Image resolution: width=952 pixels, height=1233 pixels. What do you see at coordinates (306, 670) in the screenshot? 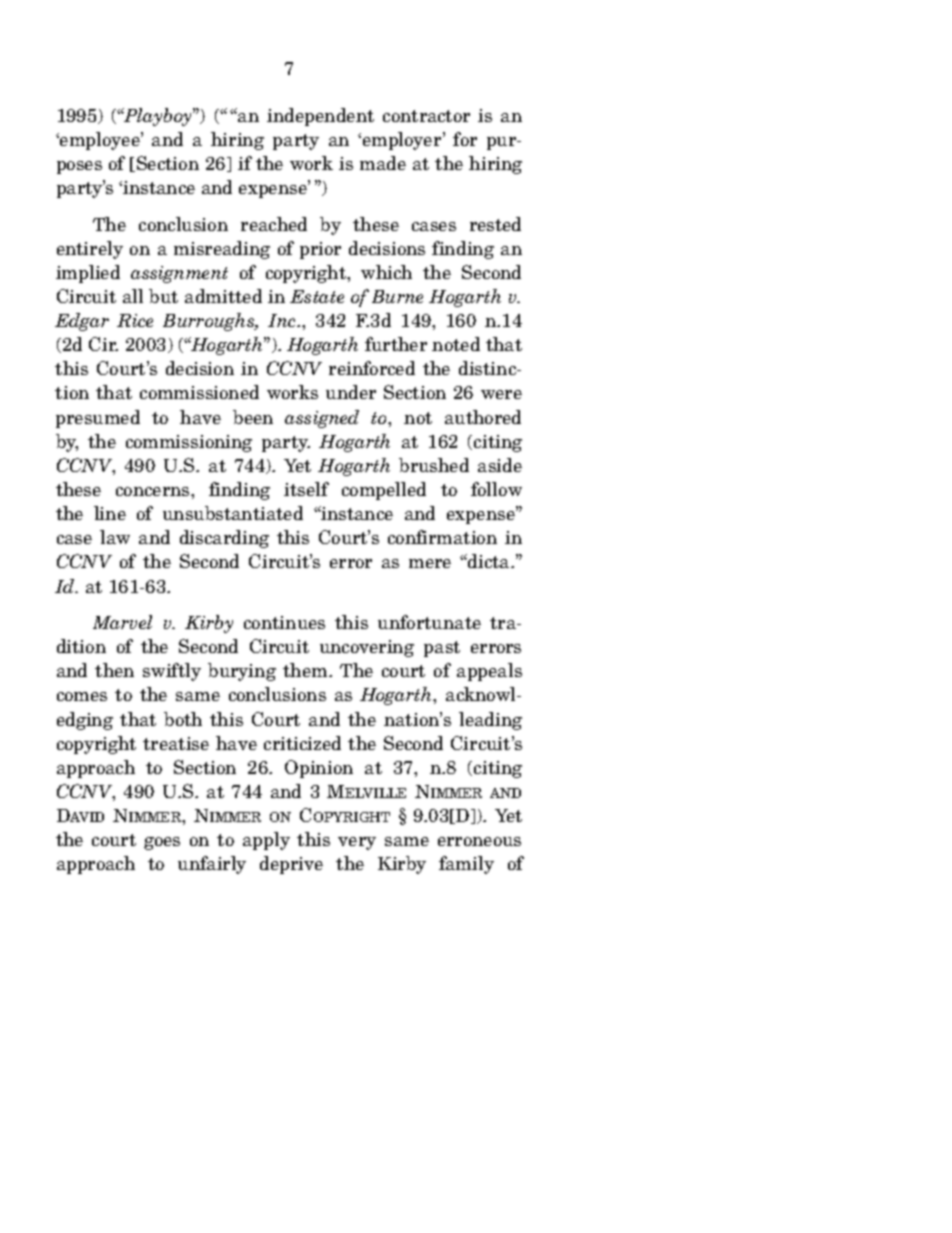
I see `them` at bounding box center [306, 670].
